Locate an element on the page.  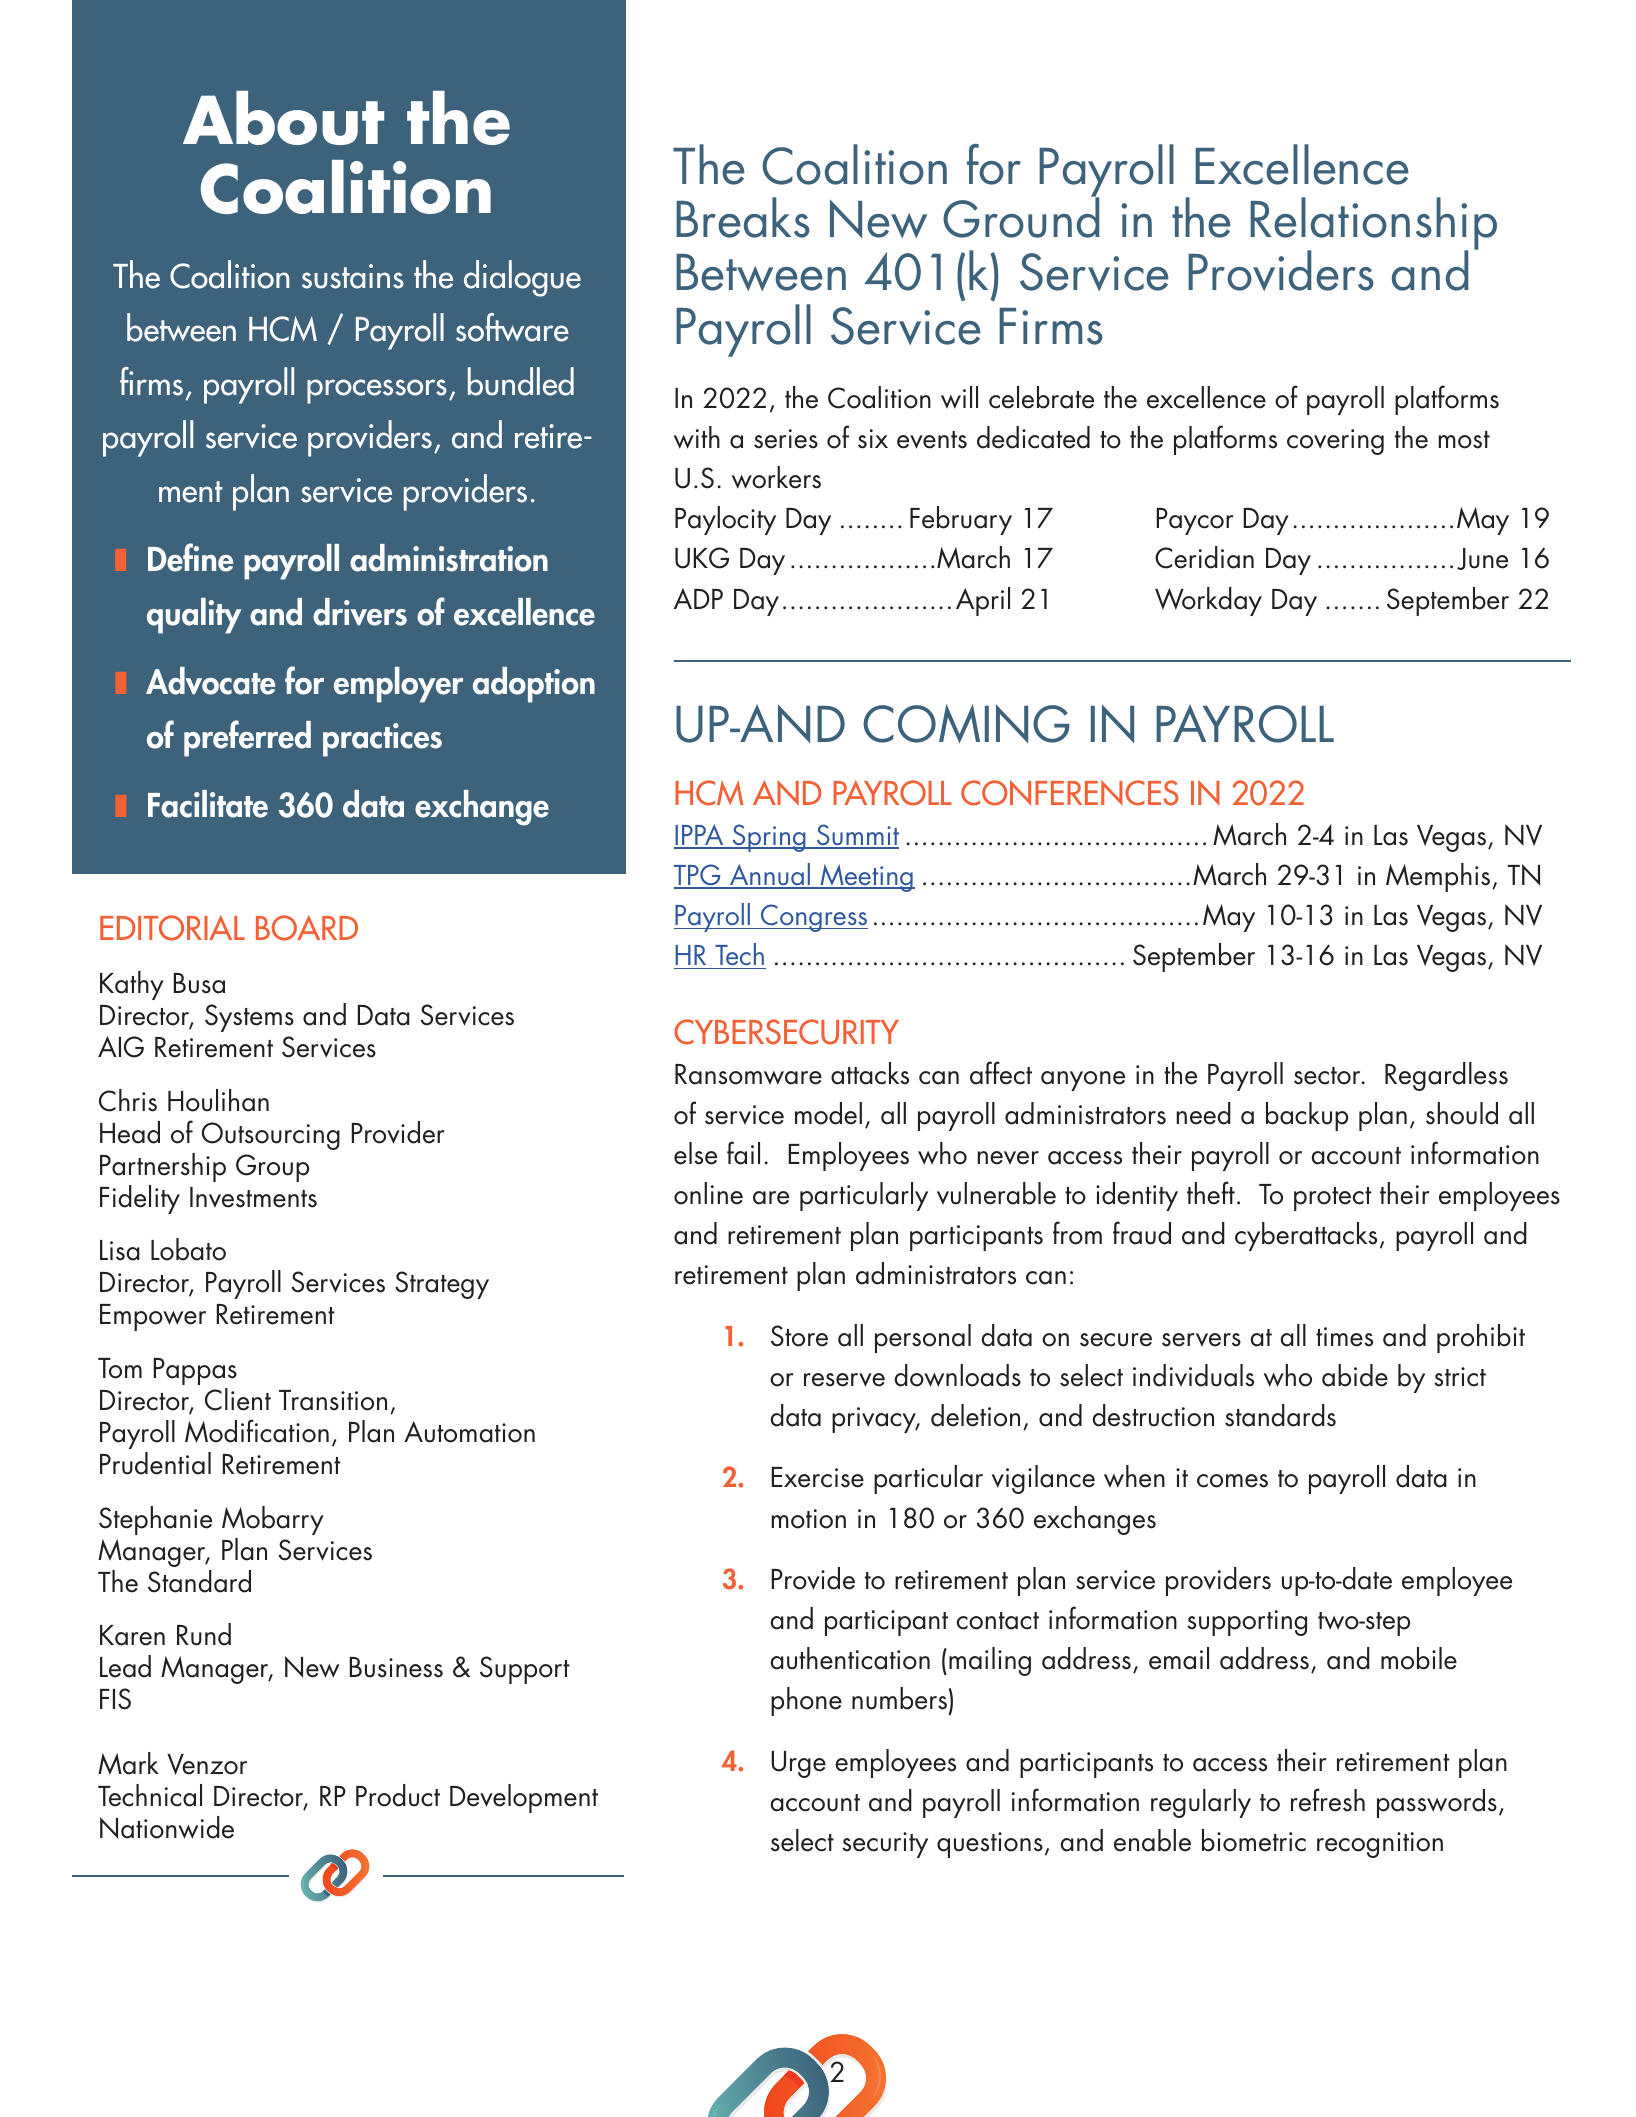
Workday is located at coordinates (1208, 601).
